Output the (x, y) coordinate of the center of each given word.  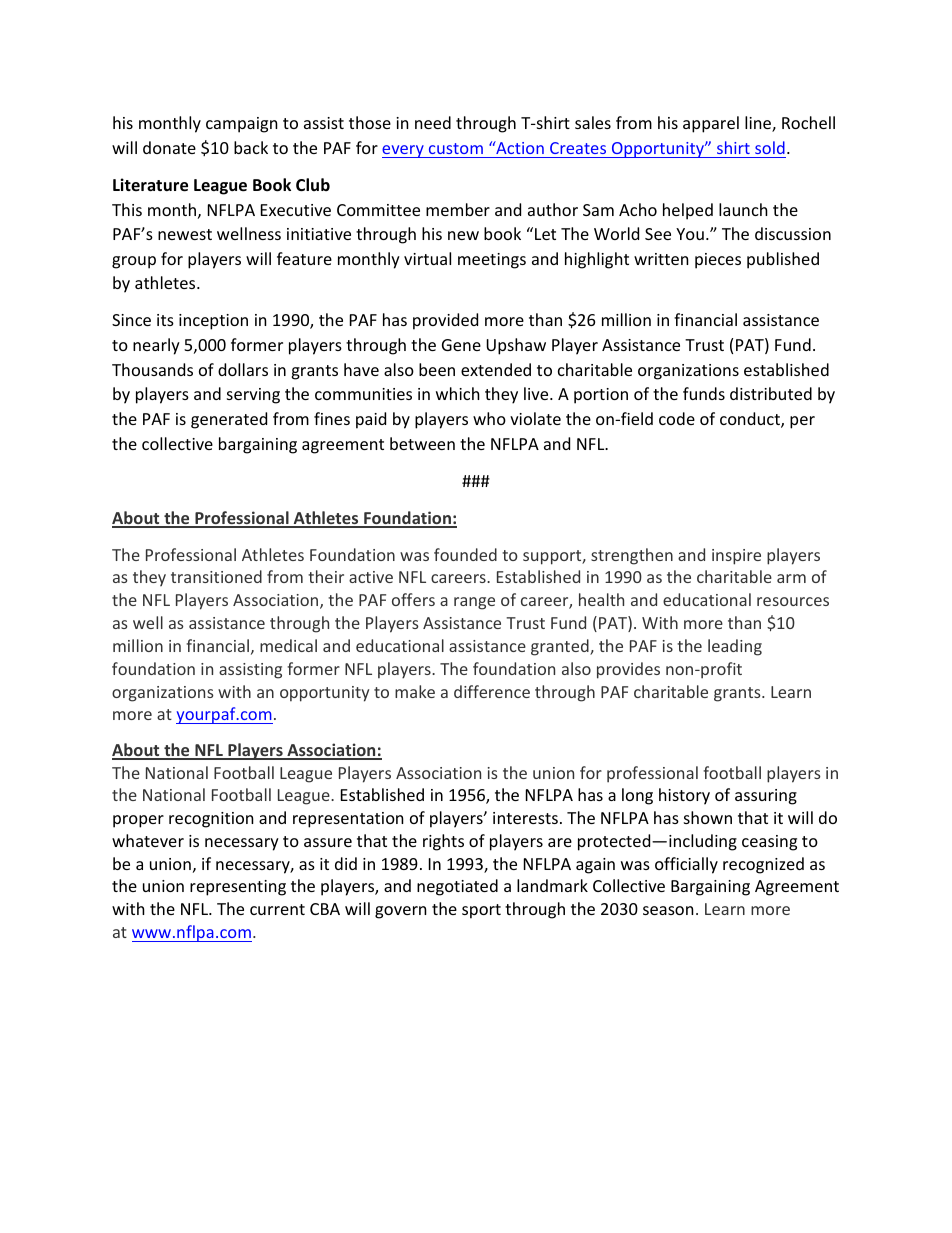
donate (169, 147)
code (677, 418)
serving (253, 396)
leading (735, 647)
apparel (711, 124)
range (474, 603)
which (458, 393)
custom (456, 148)
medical (288, 645)
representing (238, 888)
